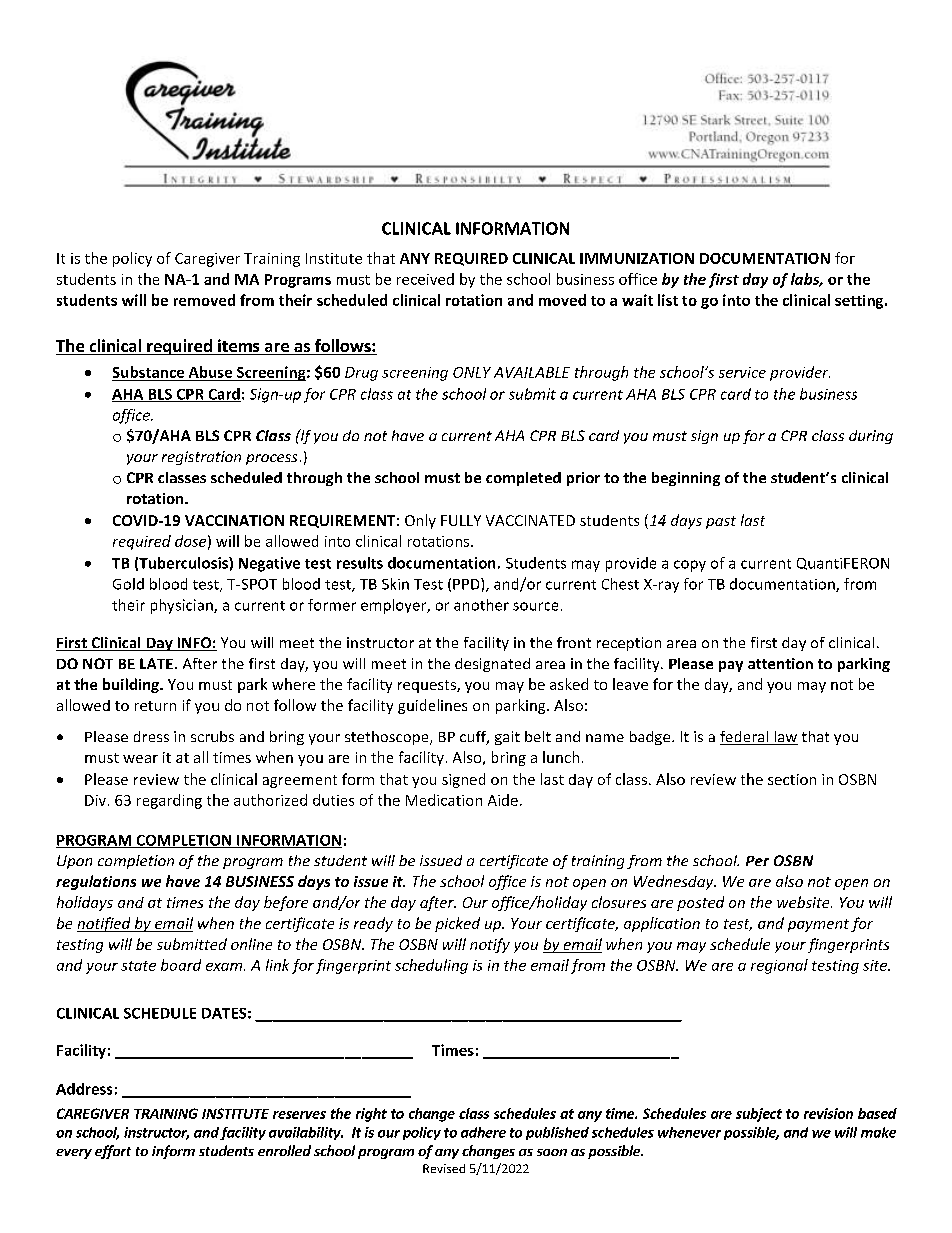 This screenshot has width=952, height=1233. Describe the element at coordinates (239, 347) in the screenshot. I see `items` at that location.
